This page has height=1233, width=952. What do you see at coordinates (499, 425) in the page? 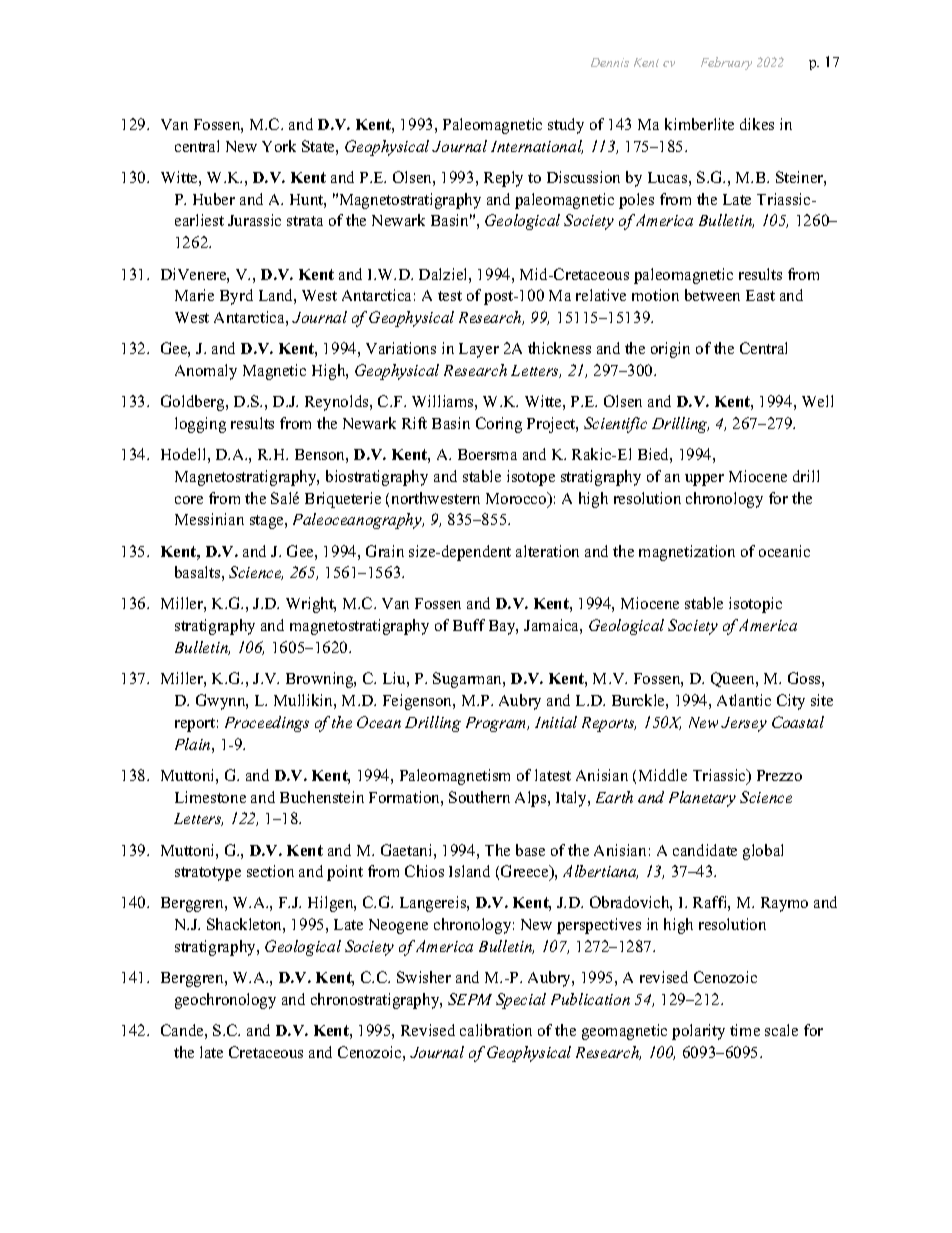
I see `Coring` at bounding box center [499, 425].
